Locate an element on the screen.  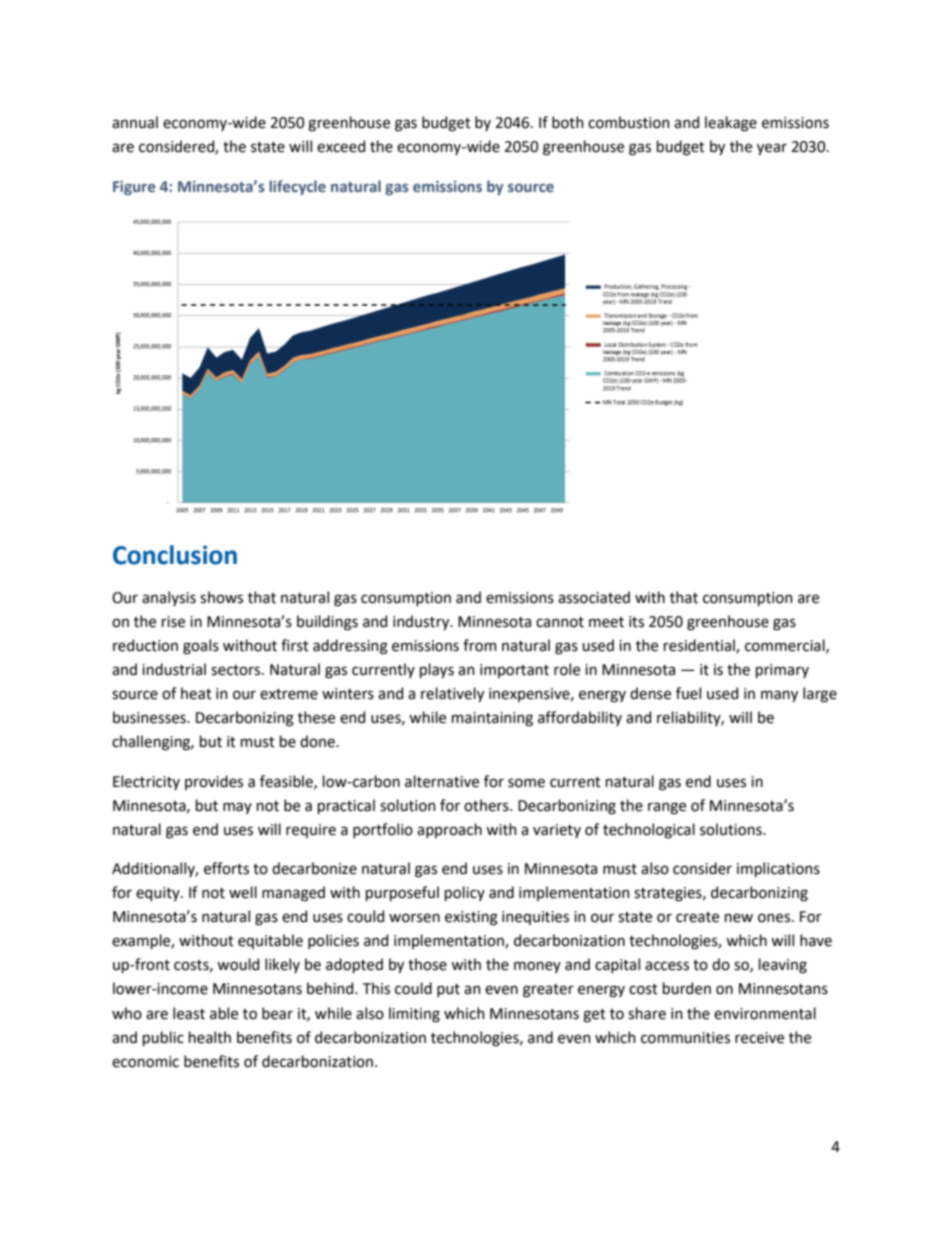
residential is located at coordinates (700, 646).
